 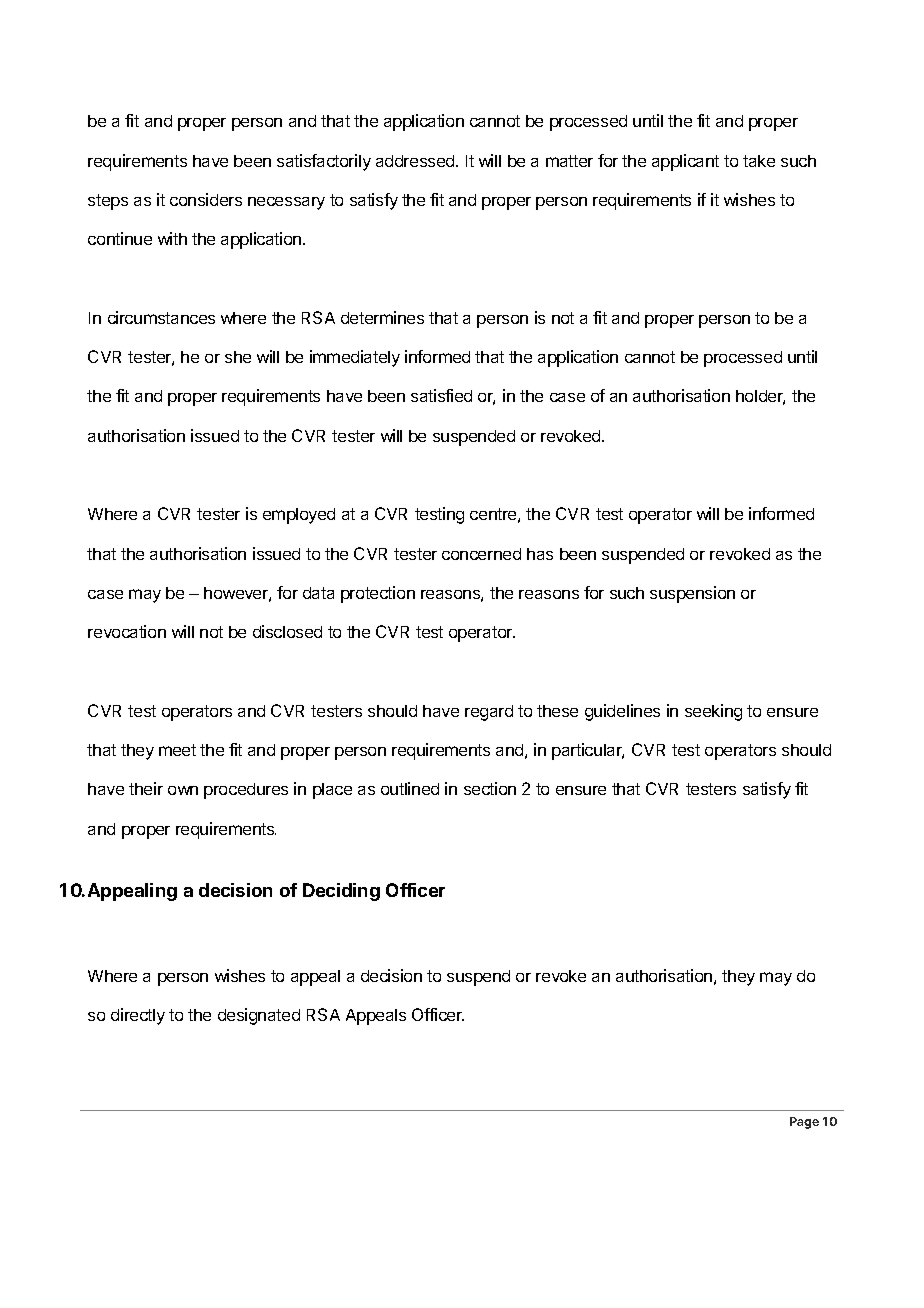 What do you see at coordinates (685, 162) in the document?
I see `applicant` at bounding box center [685, 162].
